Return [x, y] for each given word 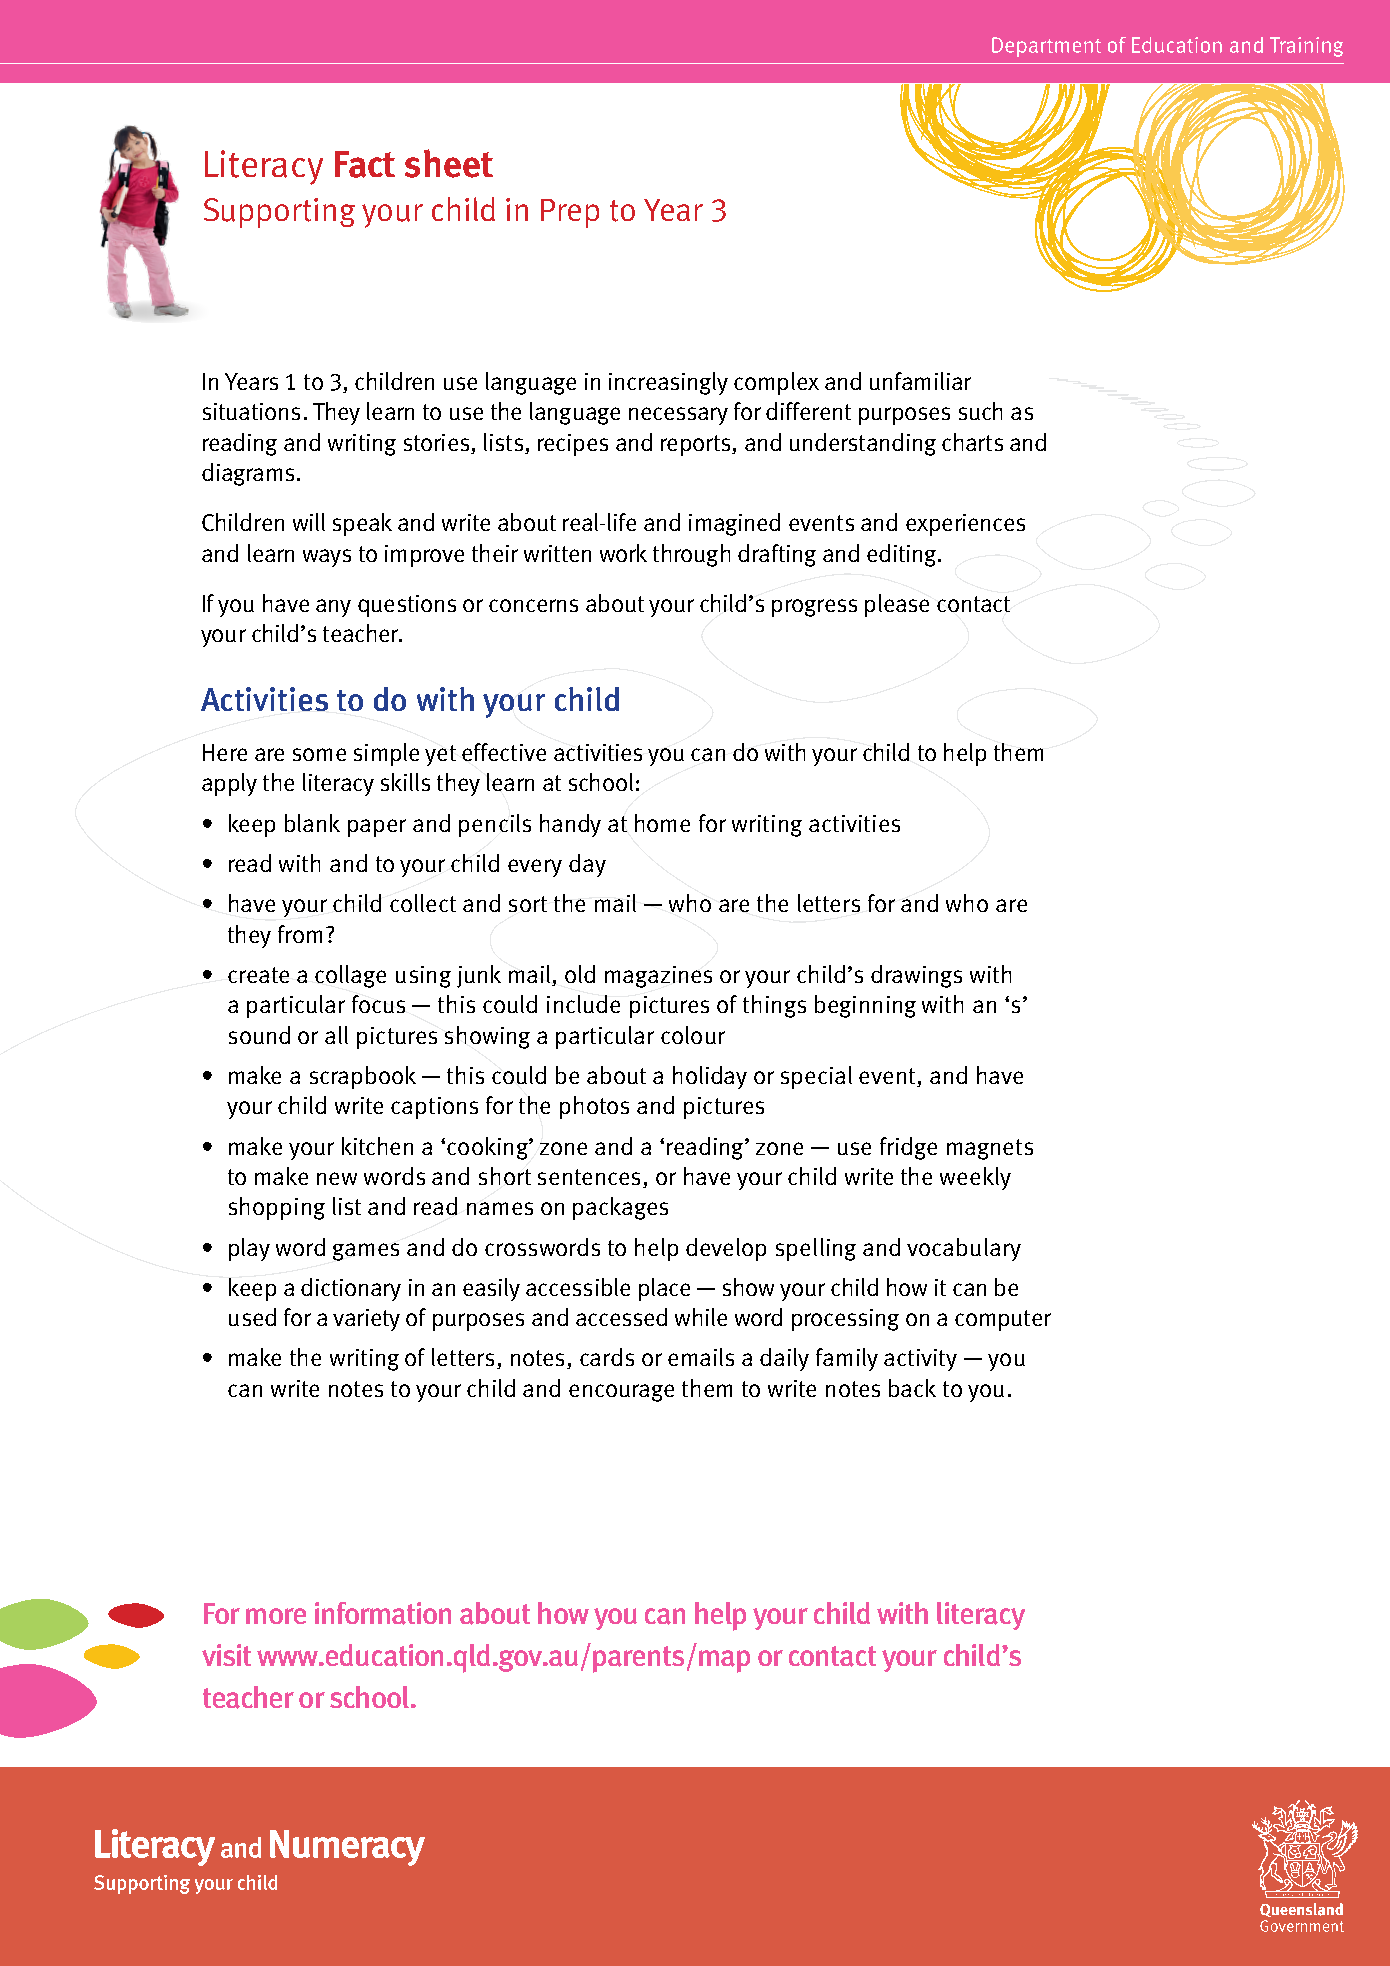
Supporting [279, 213]
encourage [621, 1393]
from [300, 934]
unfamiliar [920, 381]
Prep [570, 213]
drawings [916, 976]
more [276, 1616]
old [580, 974]
